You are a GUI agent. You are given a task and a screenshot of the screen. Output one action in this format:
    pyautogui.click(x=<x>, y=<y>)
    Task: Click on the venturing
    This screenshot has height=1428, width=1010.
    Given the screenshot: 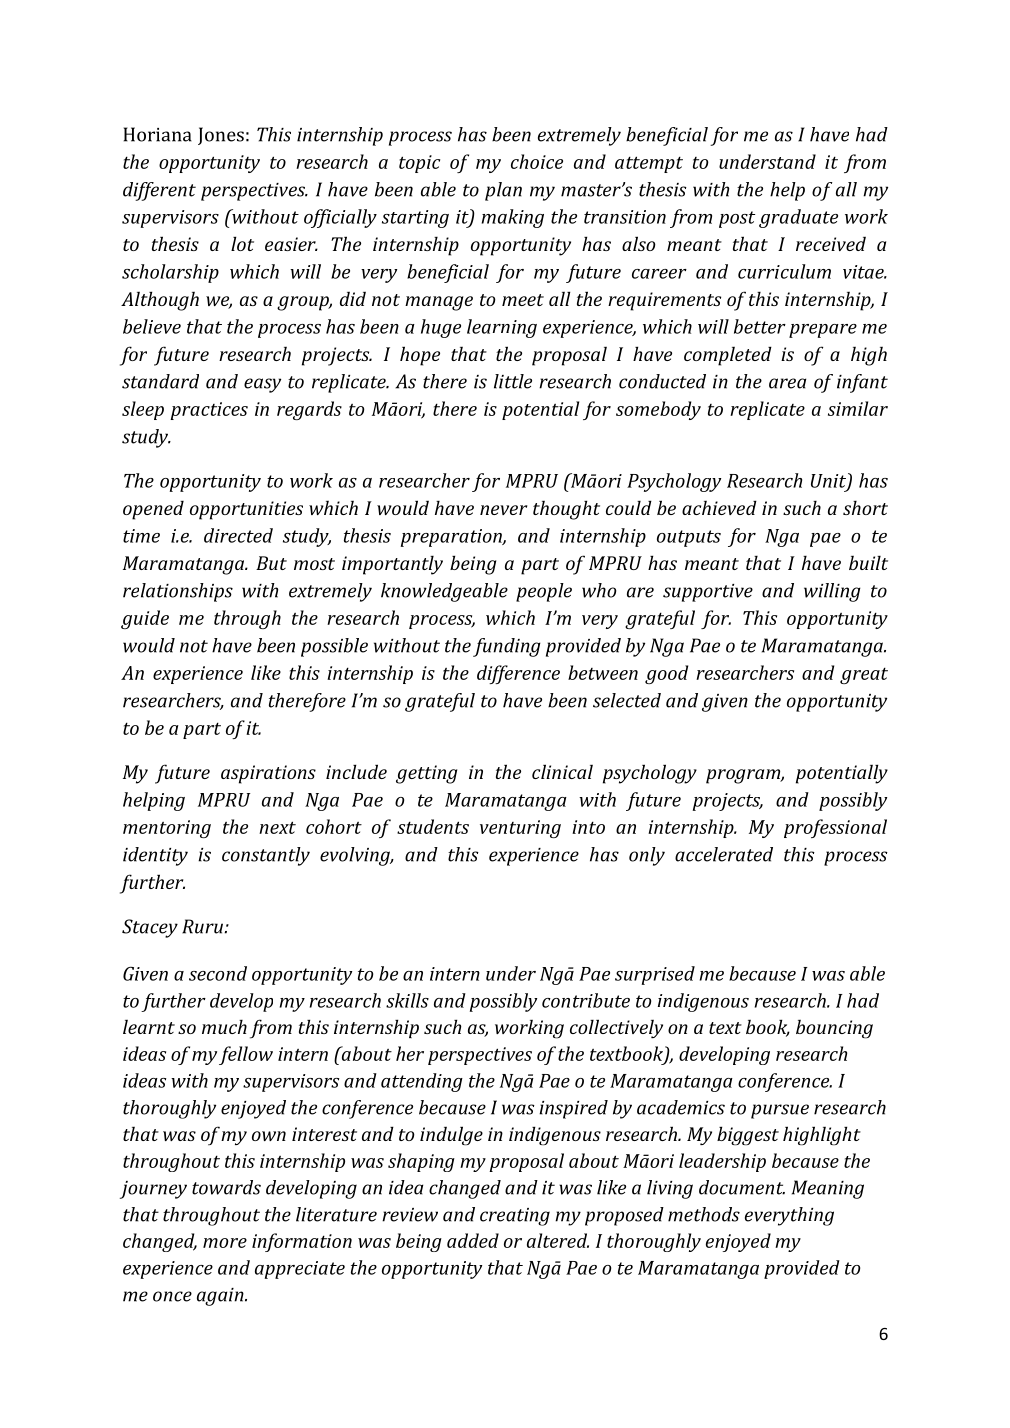 What is the action you would take?
    pyautogui.click(x=520, y=829)
